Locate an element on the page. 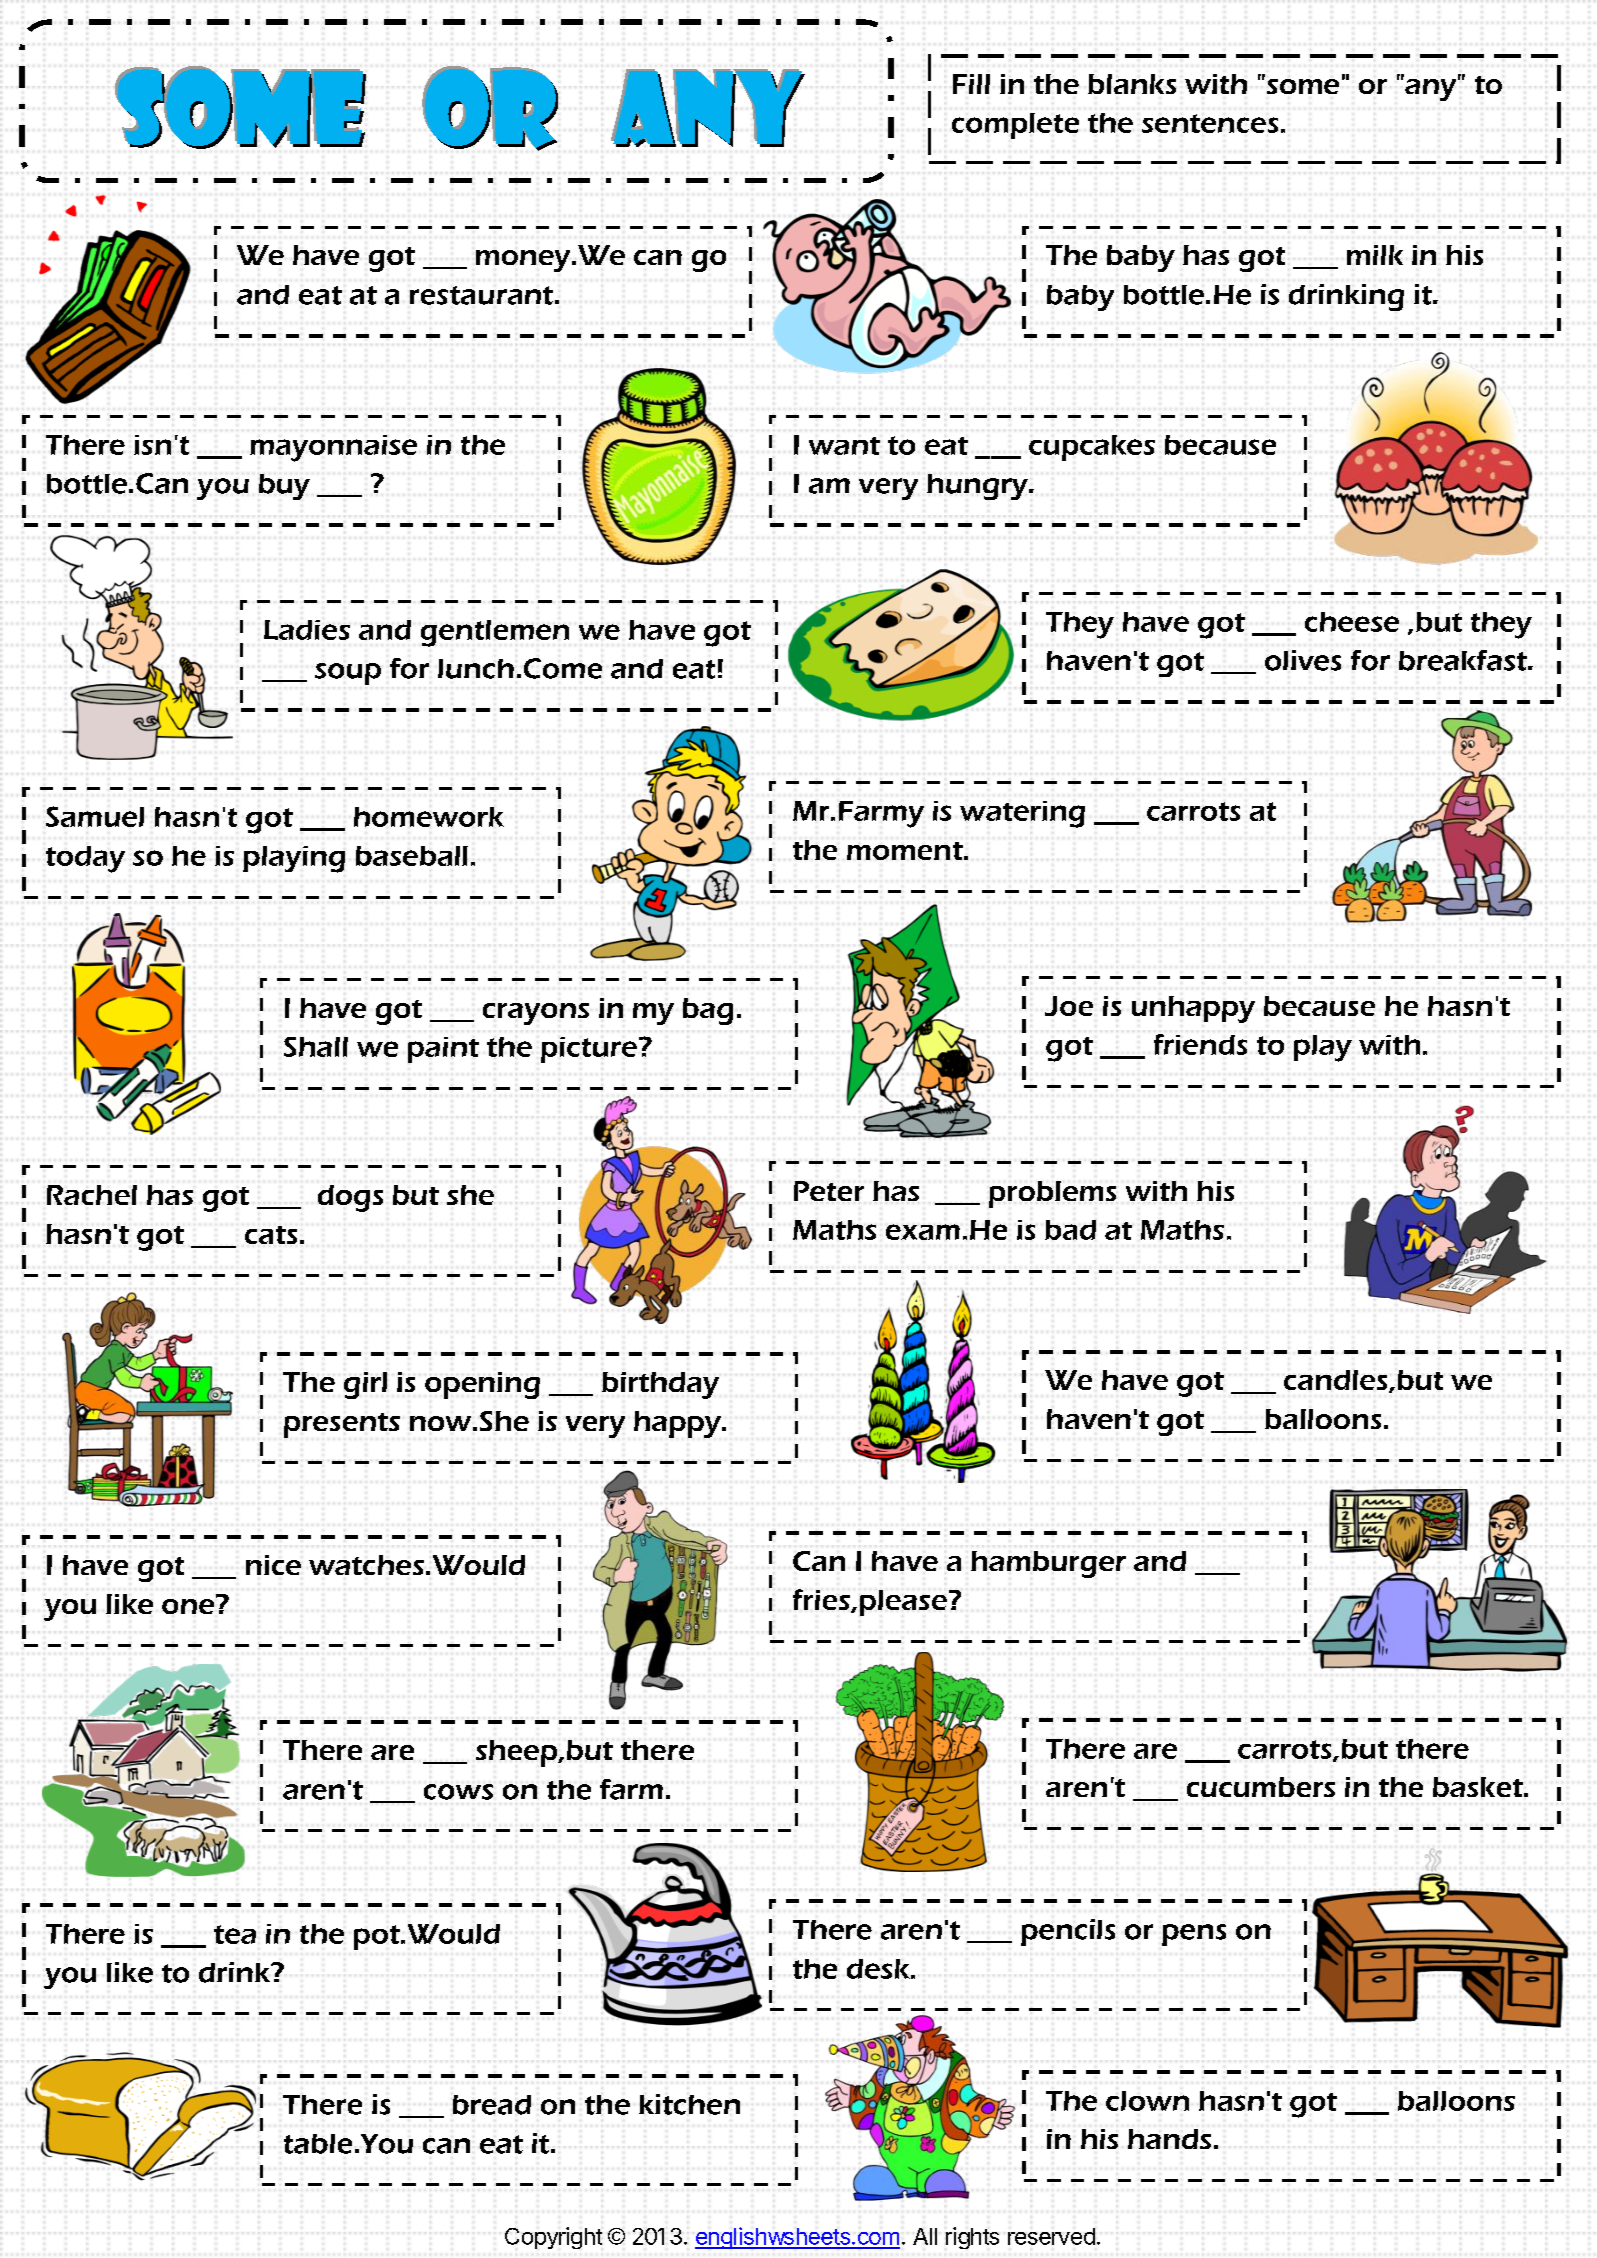  friends is located at coordinates (1200, 1044).
